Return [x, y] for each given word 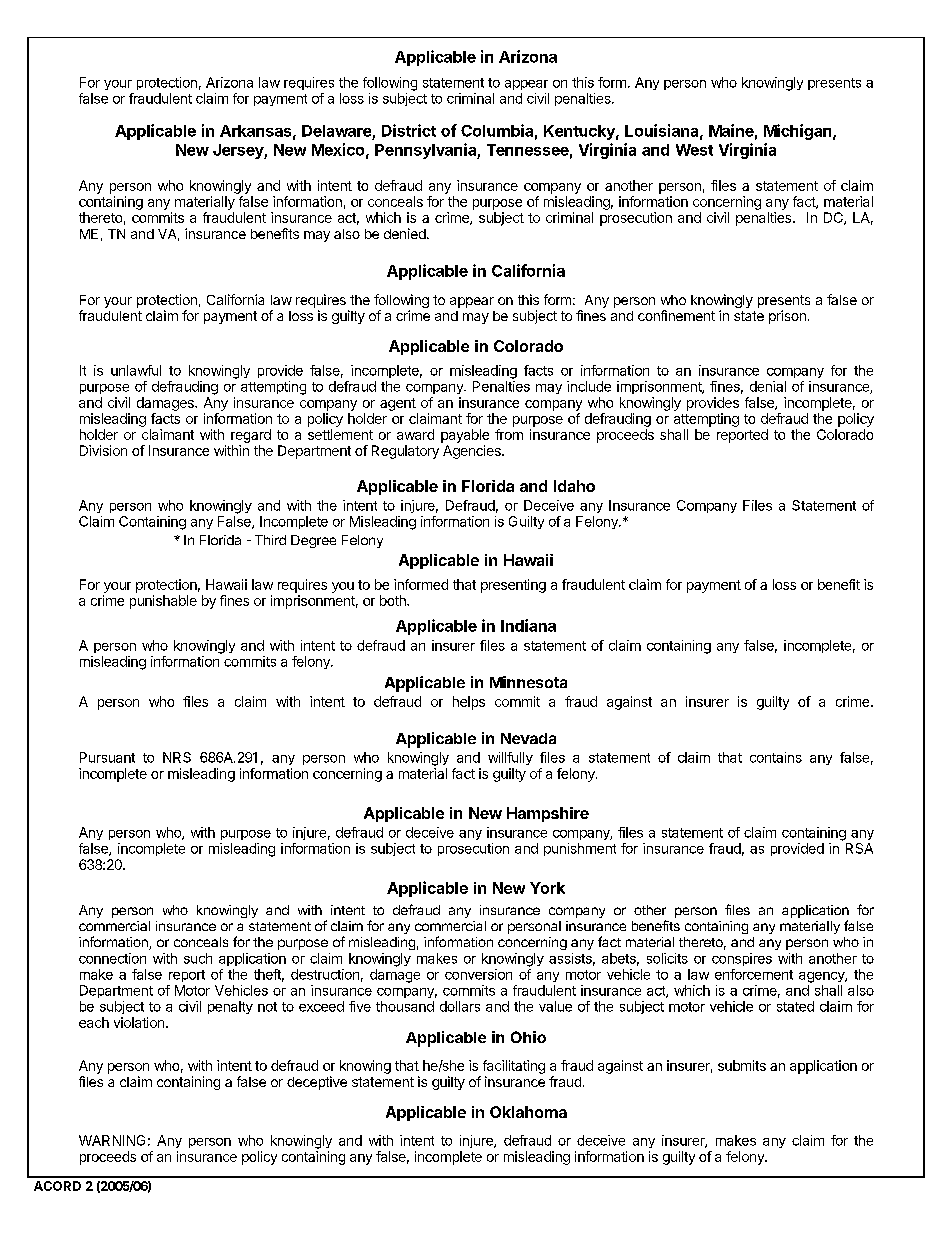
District [409, 130]
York [547, 888]
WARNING [112, 1140]
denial [768, 386]
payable [465, 436]
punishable [163, 602]
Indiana [528, 625]
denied [405, 233]
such [198, 958]
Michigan [799, 132]
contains [776, 757]
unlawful [136, 370]
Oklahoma [528, 1112]
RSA [859, 848]
